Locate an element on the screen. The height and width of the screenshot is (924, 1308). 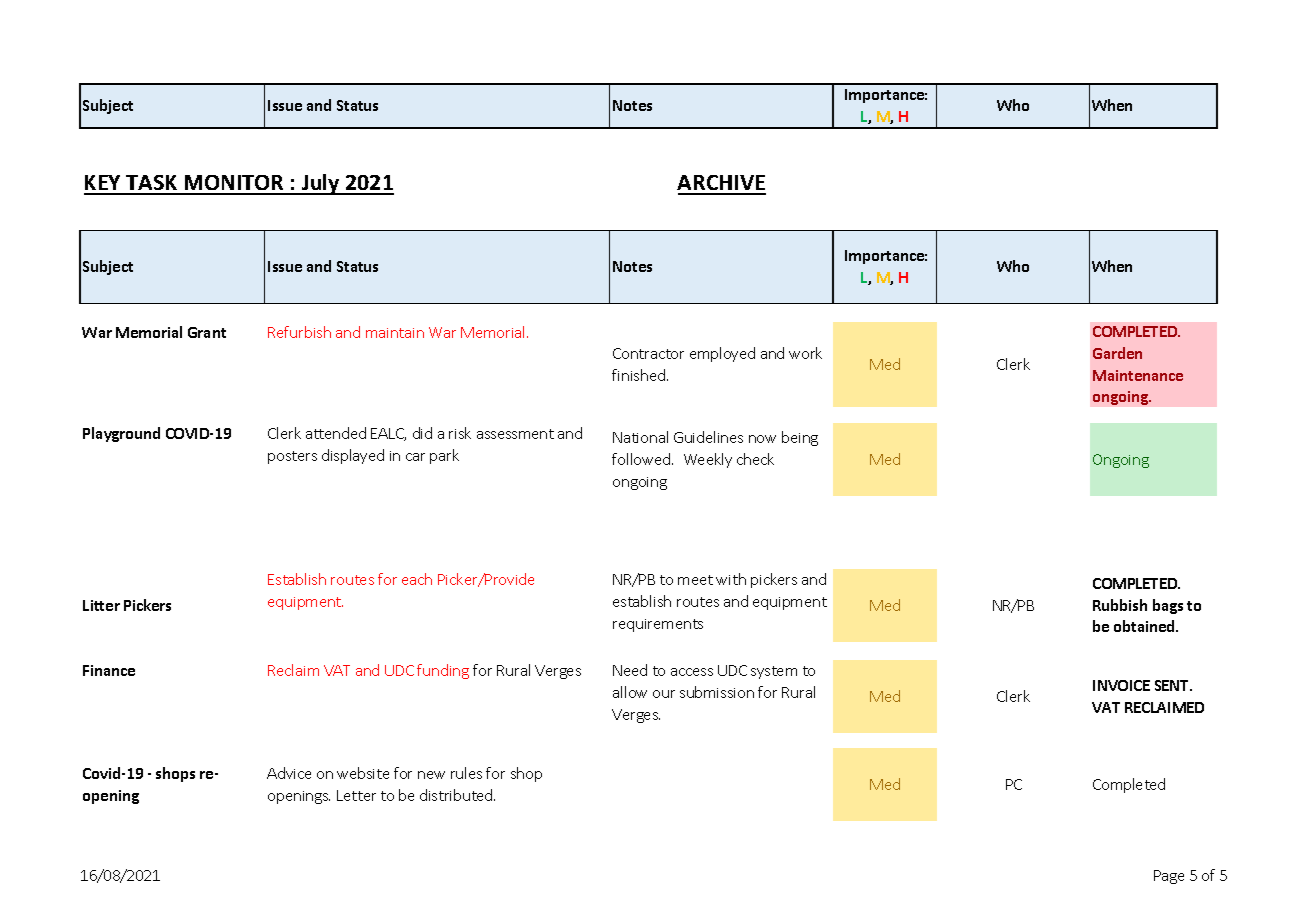
Letter is located at coordinates (356, 795).
